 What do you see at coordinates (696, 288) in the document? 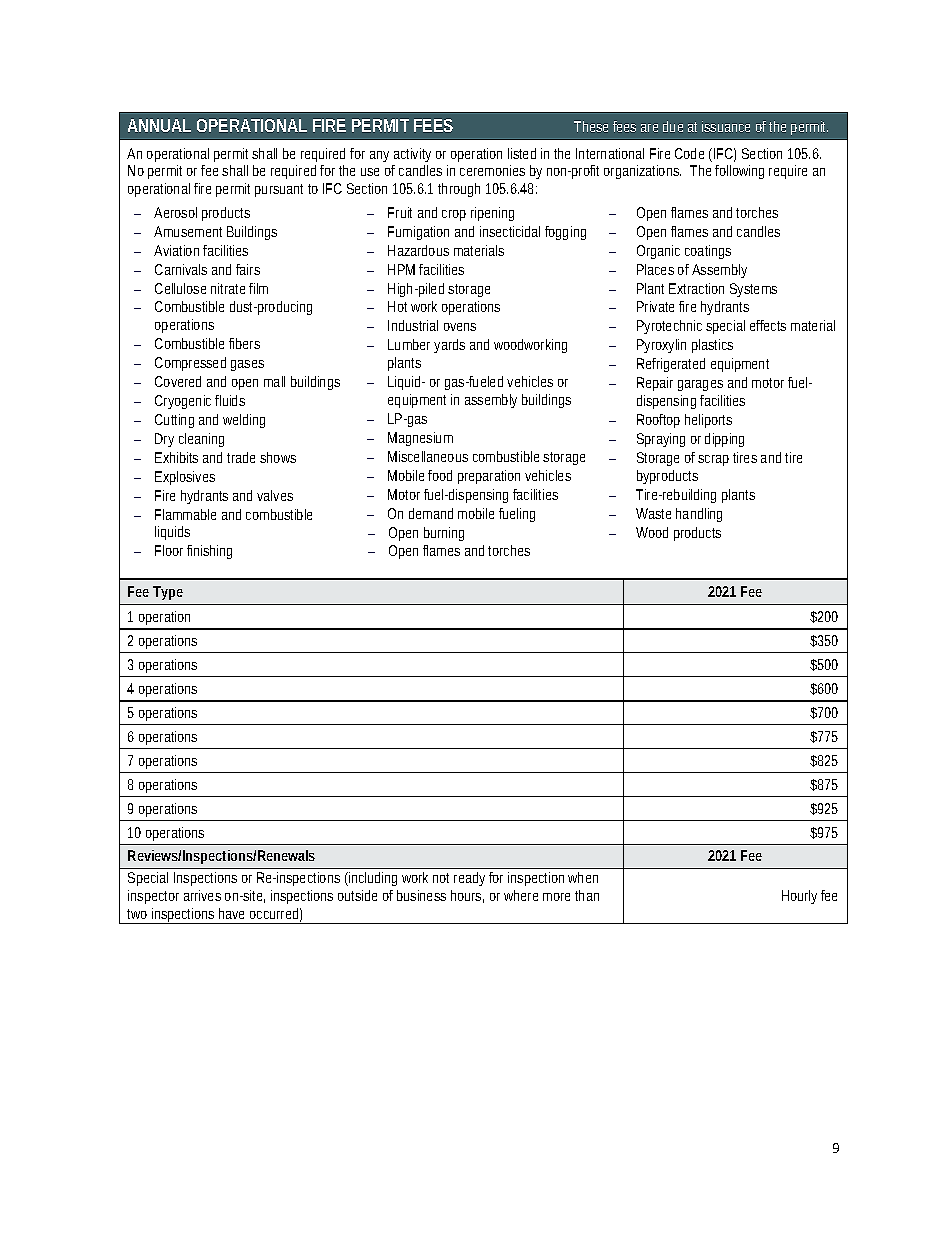
I see `Extraction` at bounding box center [696, 288].
